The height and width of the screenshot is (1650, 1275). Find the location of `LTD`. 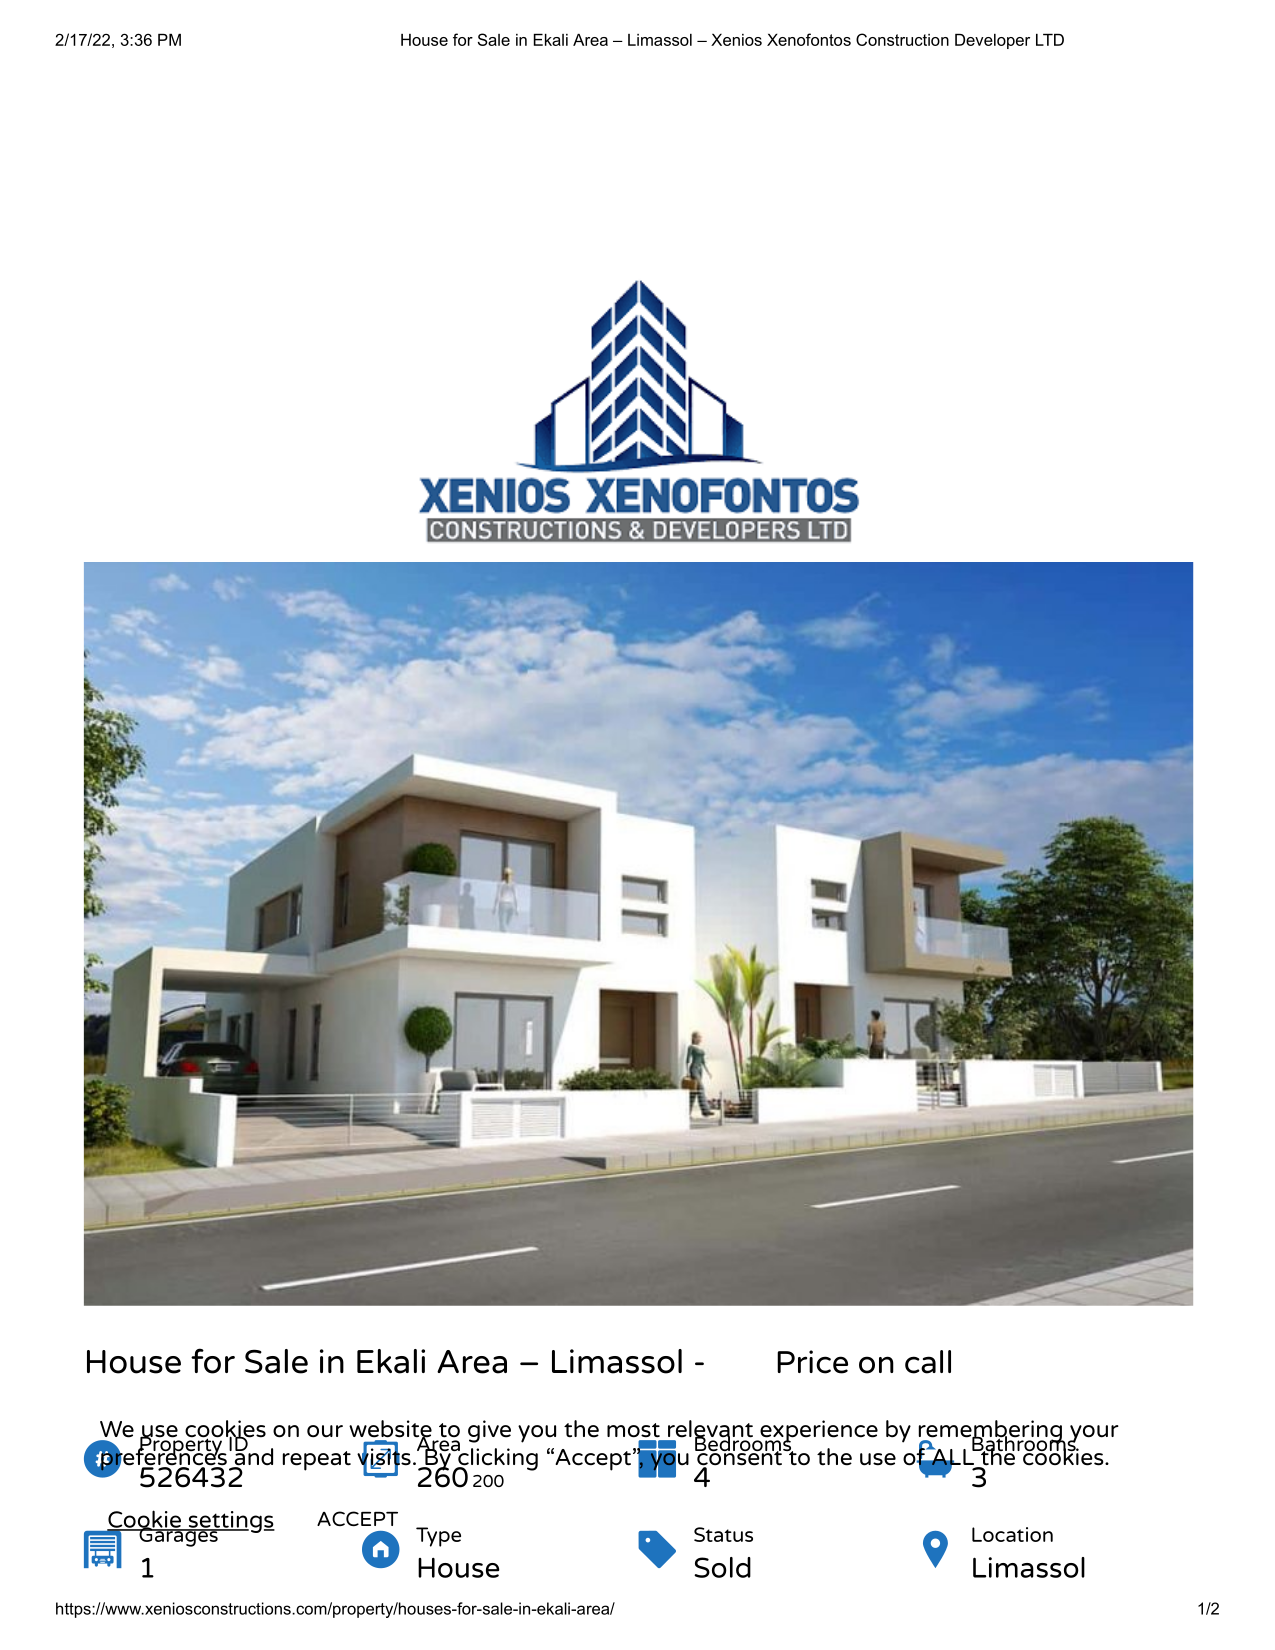

LTD is located at coordinates (1050, 40).
